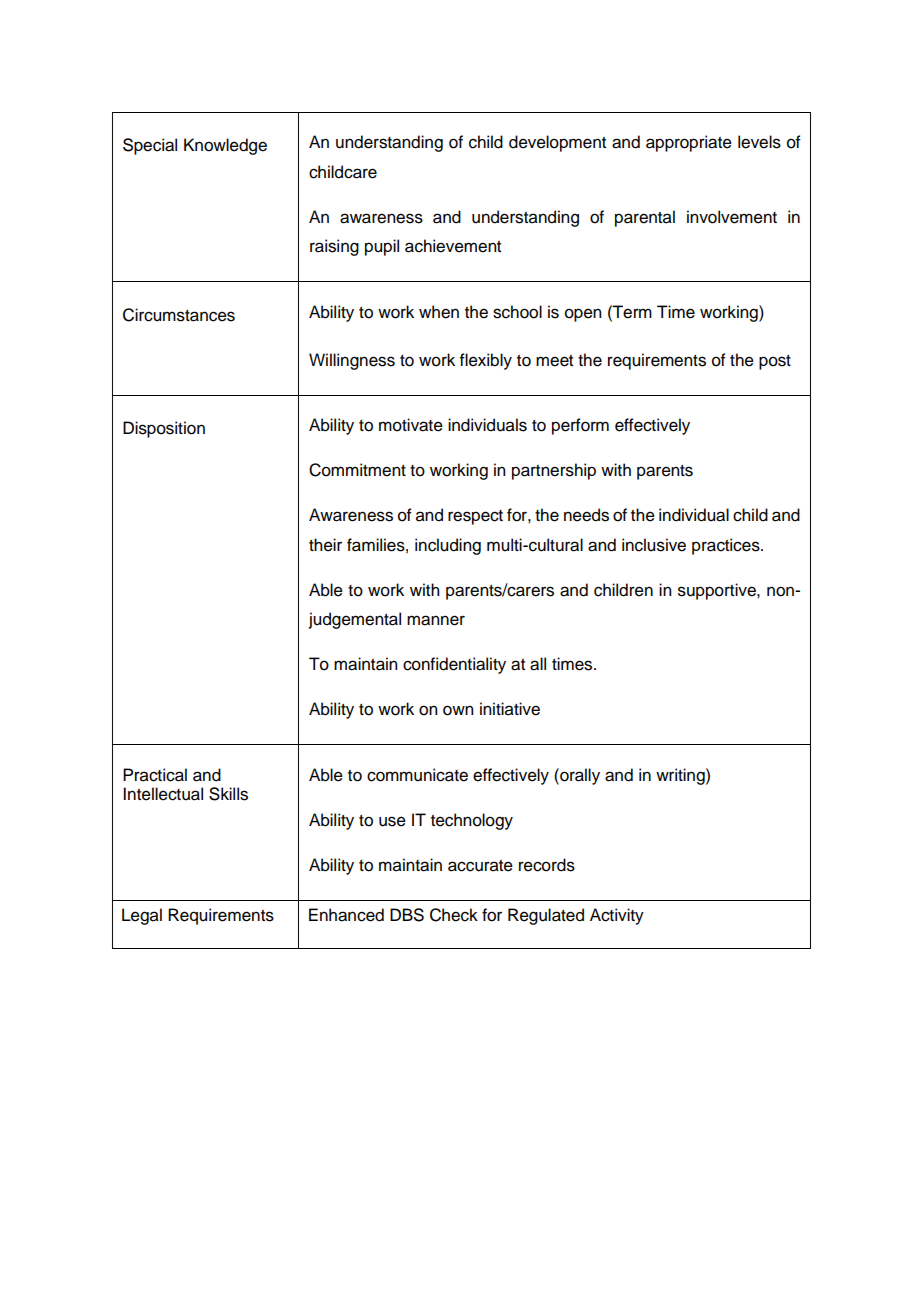  What do you see at coordinates (475, 517) in the document?
I see `respect` at bounding box center [475, 517].
